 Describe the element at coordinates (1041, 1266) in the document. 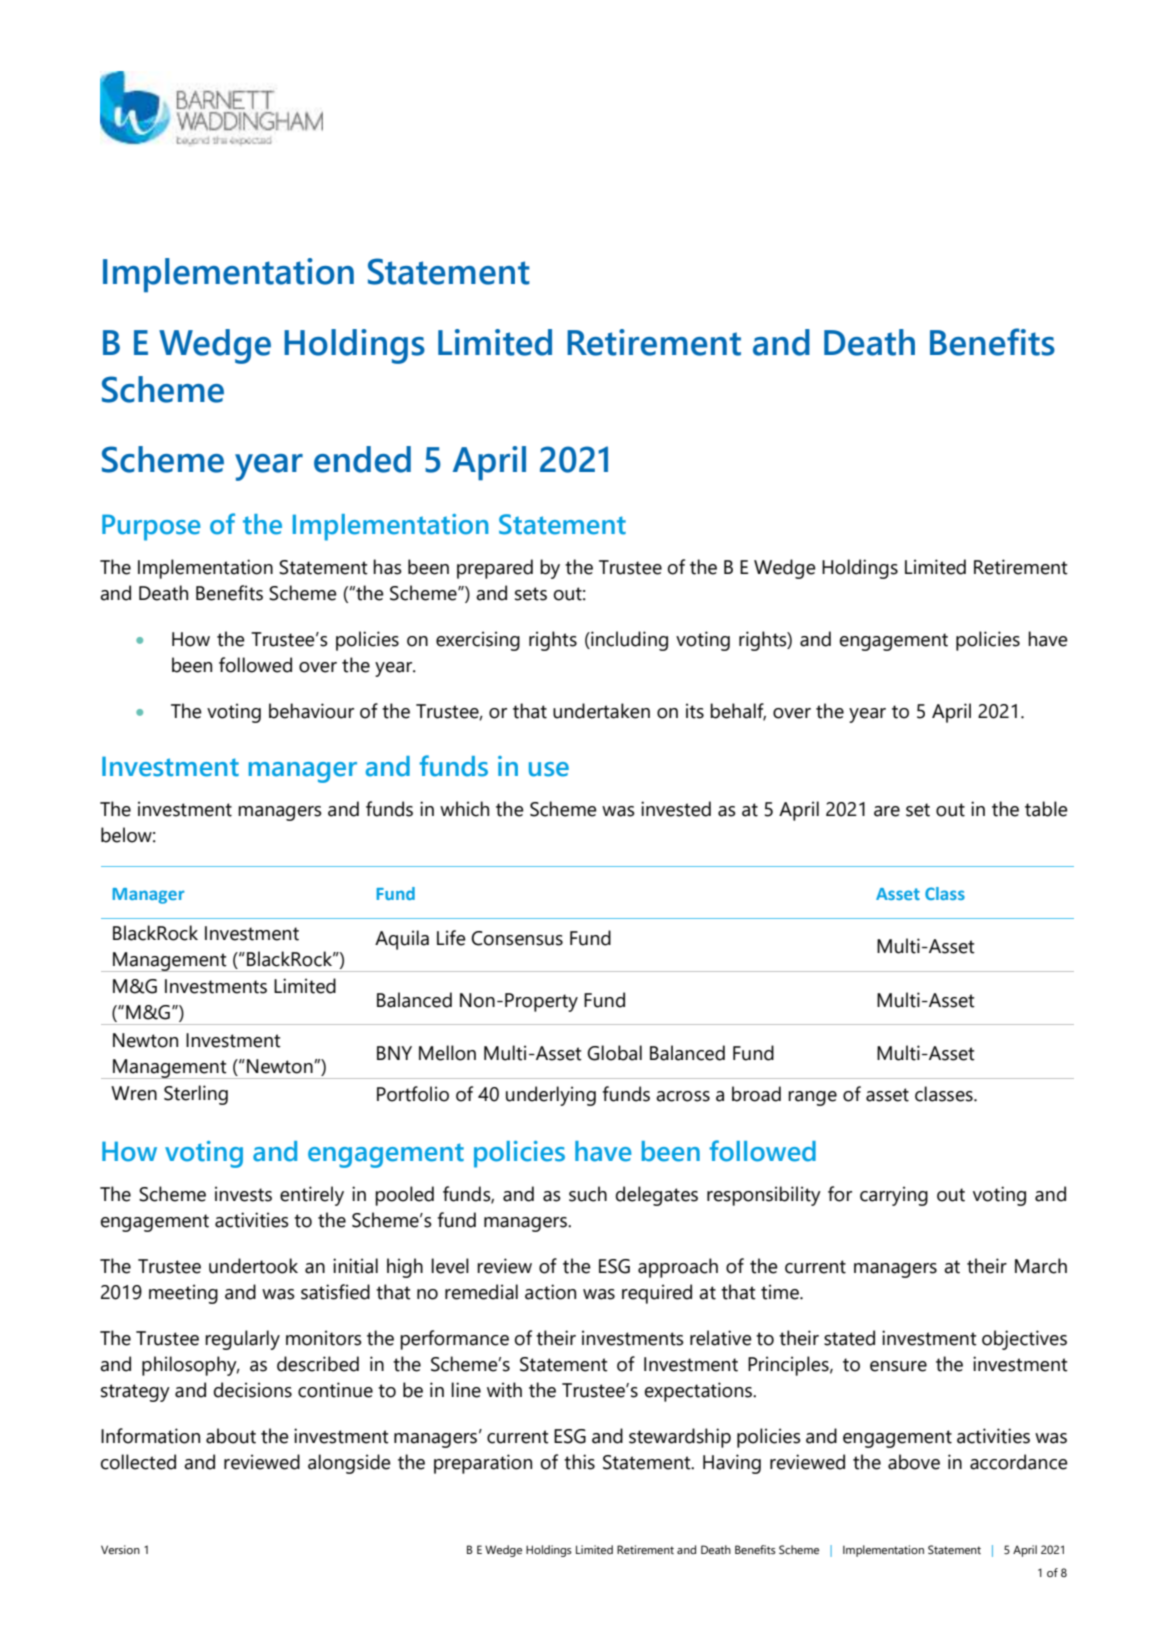

I see `March` at that location.
